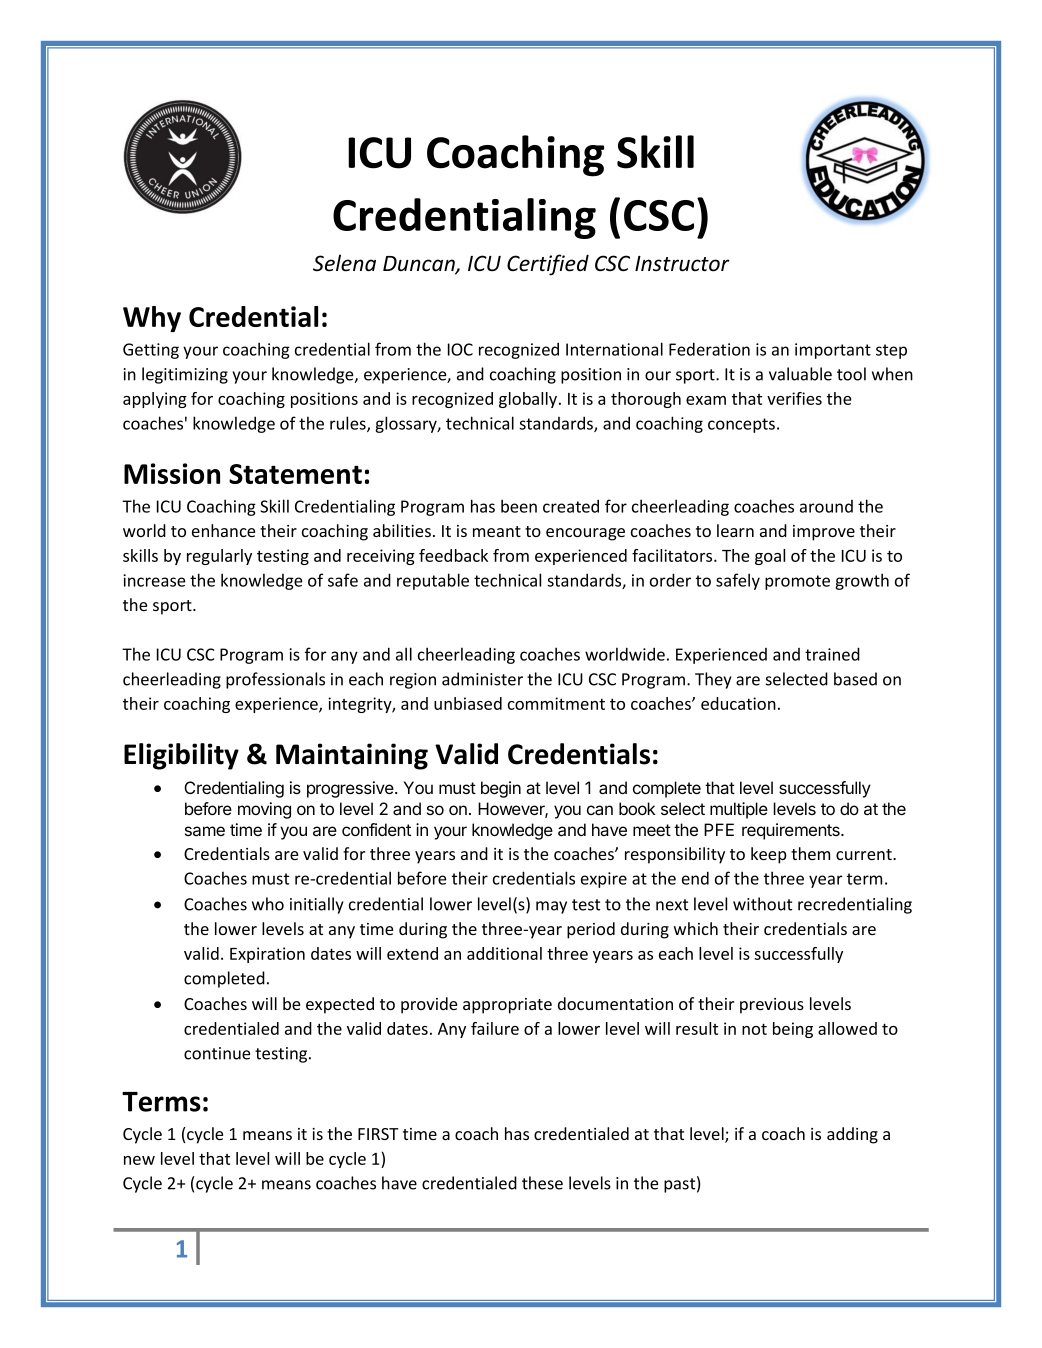  I want to click on around, so click(826, 506).
